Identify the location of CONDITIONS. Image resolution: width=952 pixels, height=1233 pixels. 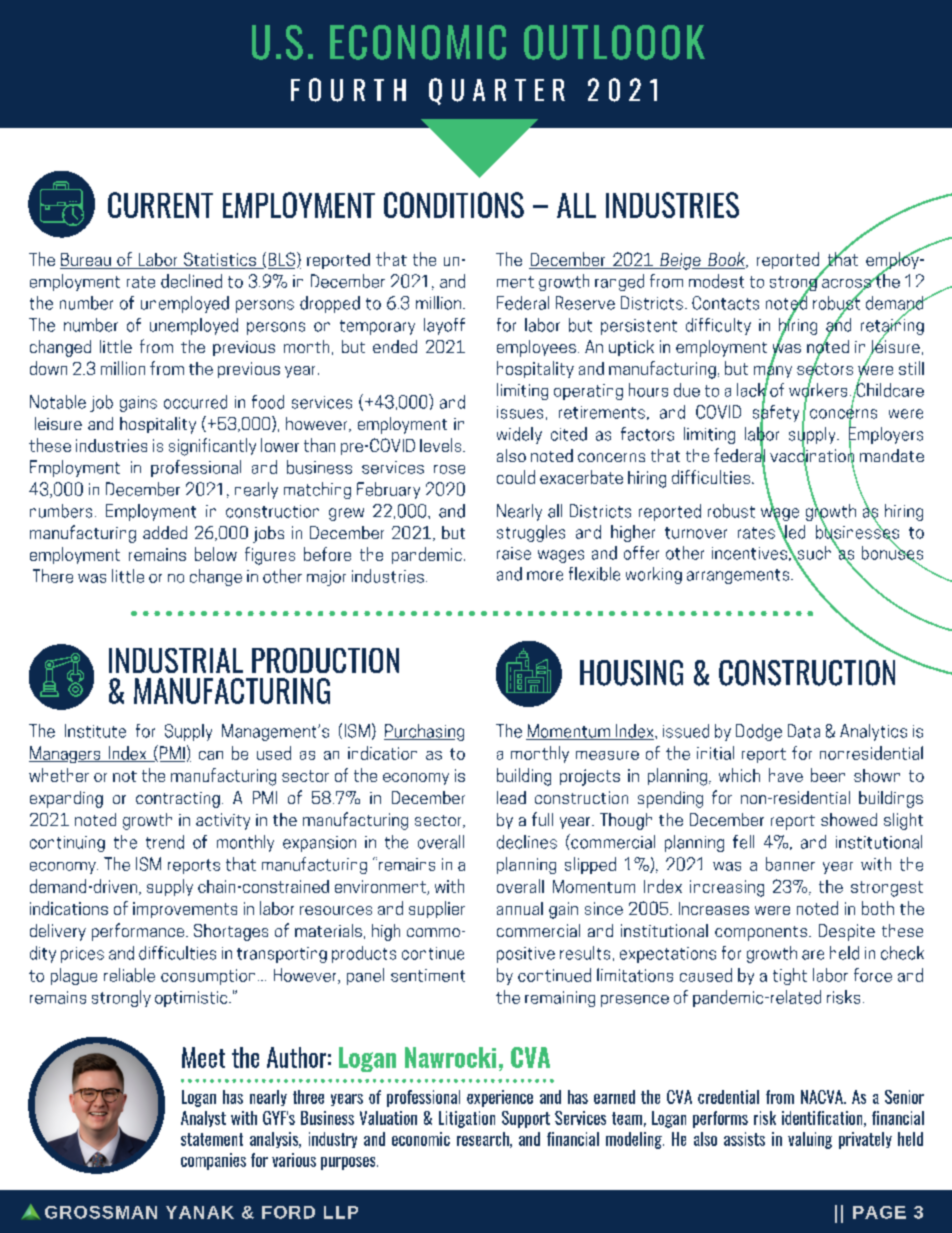
(454, 205).
